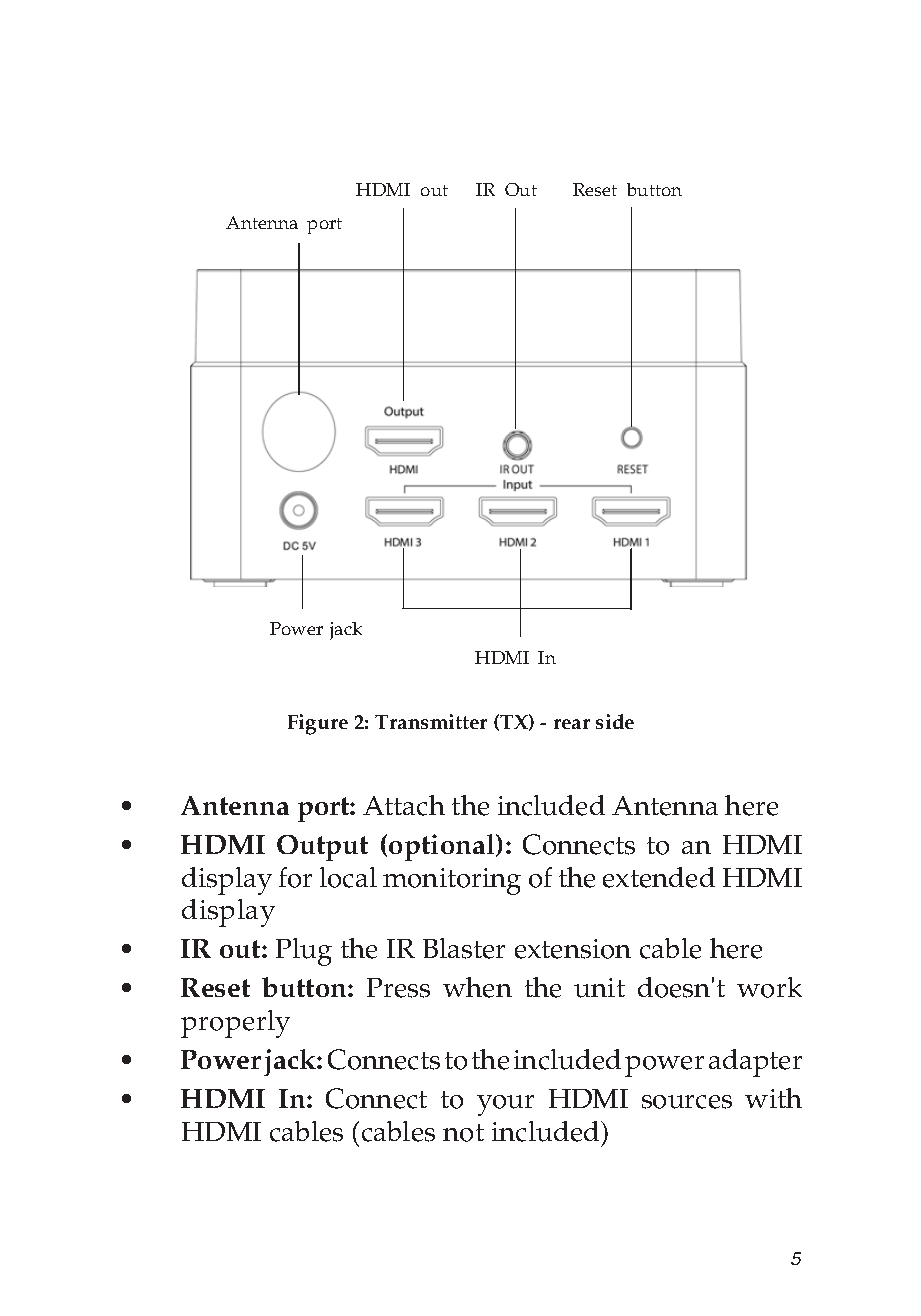 The height and width of the screenshot is (1316, 921). Describe the element at coordinates (687, 1102) in the screenshot. I see `sources` at that location.
